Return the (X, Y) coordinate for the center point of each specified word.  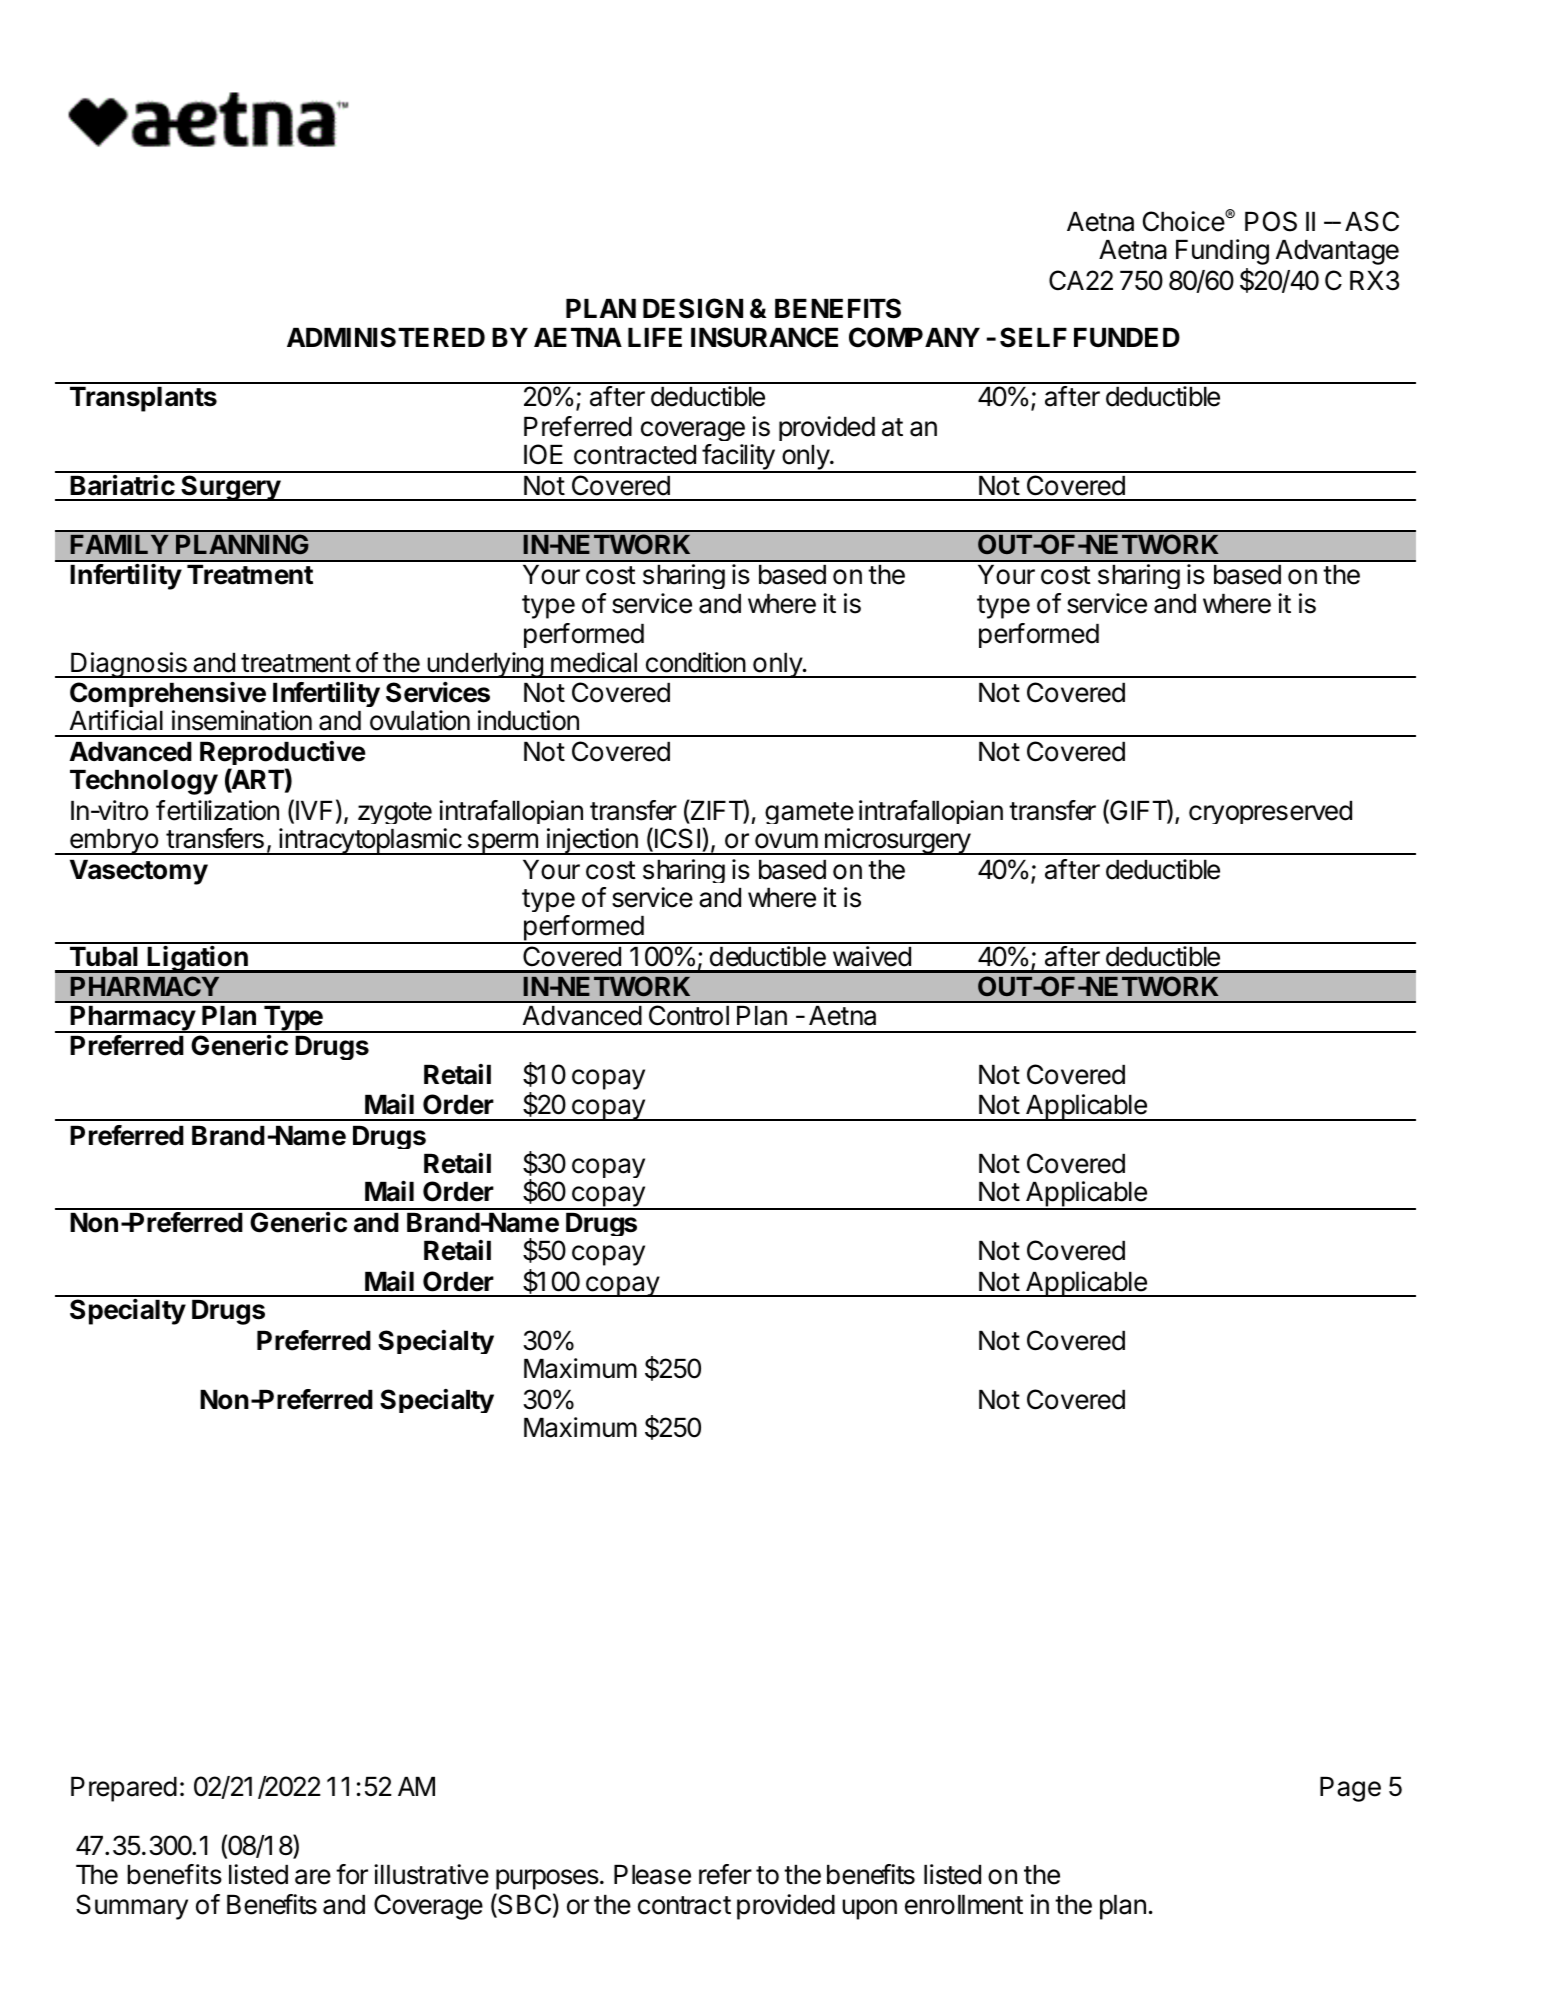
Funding (1222, 252)
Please (652, 1875)
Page (1350, 1789)
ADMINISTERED (386, 337)
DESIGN (693, 308)
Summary (132, 1907)
